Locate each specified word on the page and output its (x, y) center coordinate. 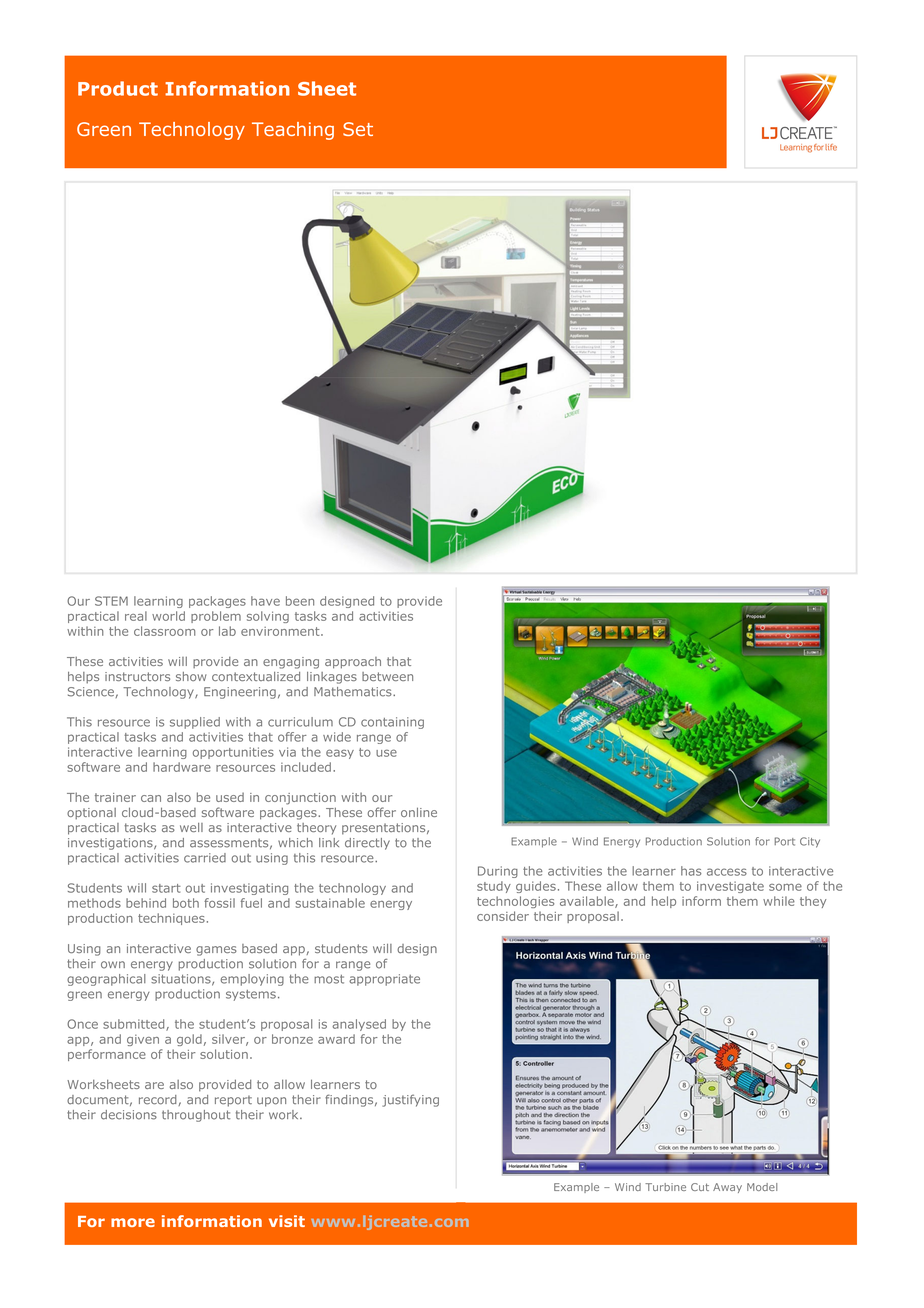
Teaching (293, 131)
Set (358, 129)
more (133, 1222)
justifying (410, 1100)
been (300, 601)
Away (727, 1188)
